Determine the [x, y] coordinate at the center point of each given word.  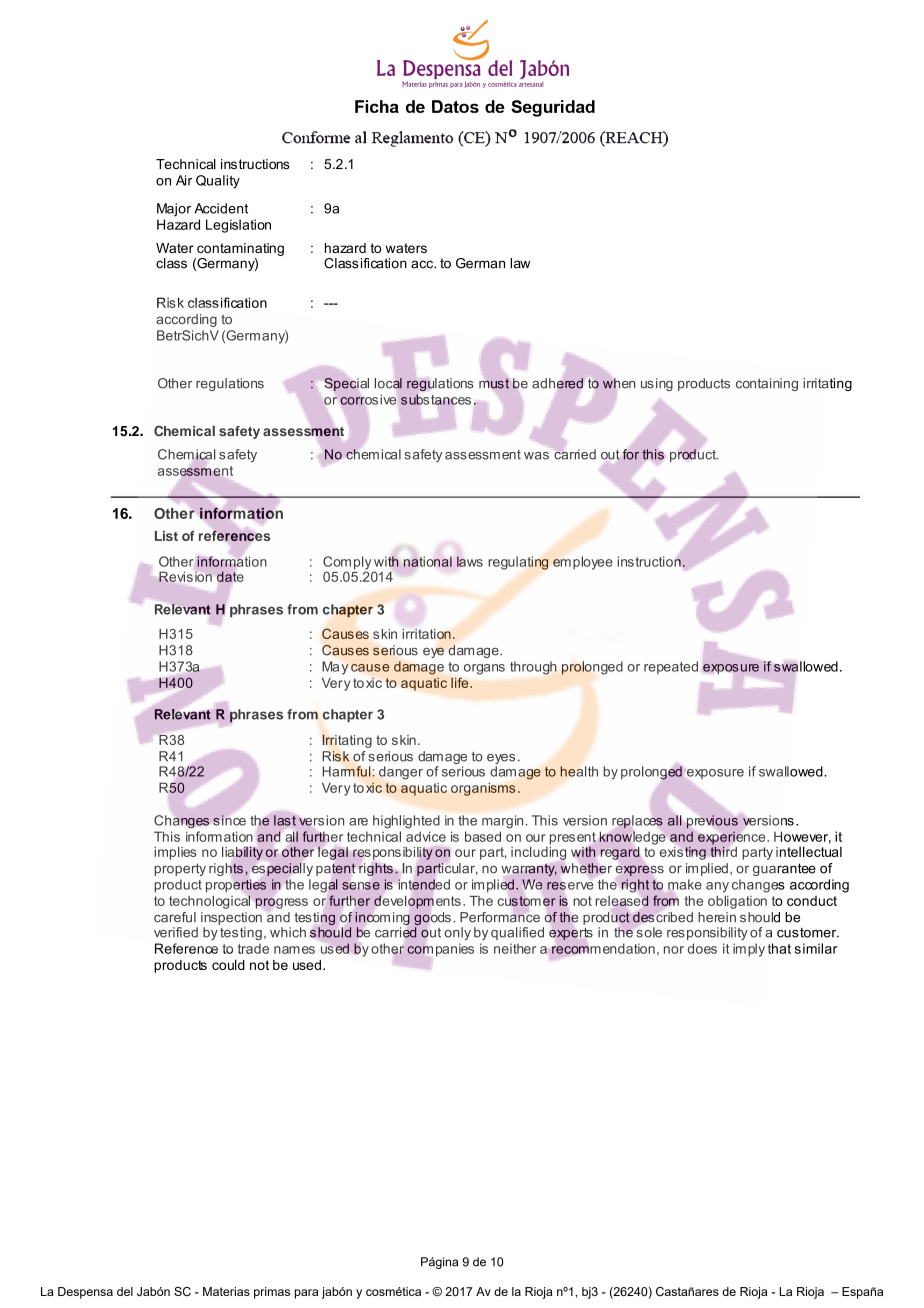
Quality [218, 182]
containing [767, 384]
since [229, 820]
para [306, 1294]
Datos [455, 106]
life [461, 682]
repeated [671, 667]
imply [749, 950]
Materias [226, 1291]
